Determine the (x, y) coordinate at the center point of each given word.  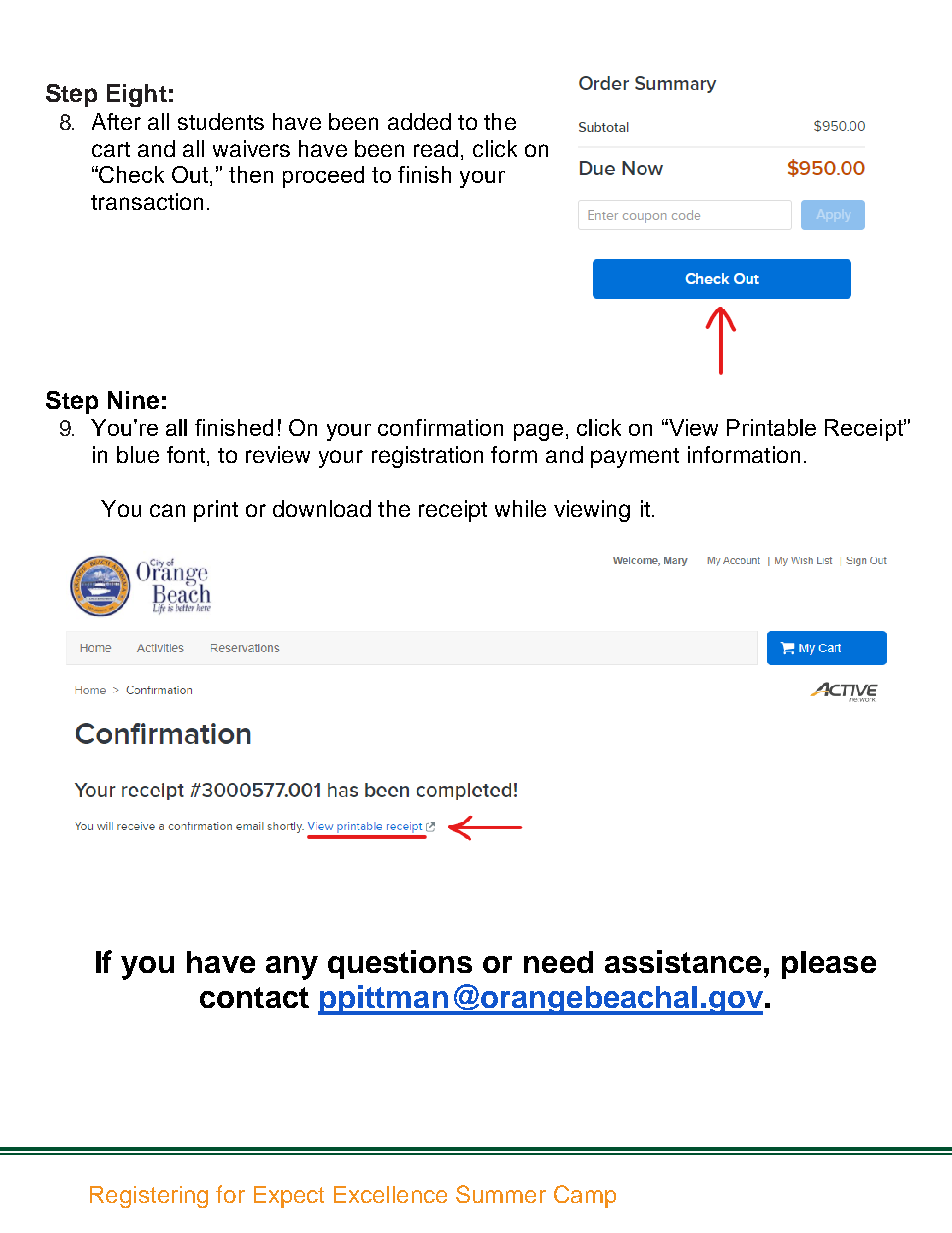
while (520, 508)
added (419, 121)
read (436, 148)
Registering (149, 1197)
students (221, 121)
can (167, 510)
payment (635, 458)
